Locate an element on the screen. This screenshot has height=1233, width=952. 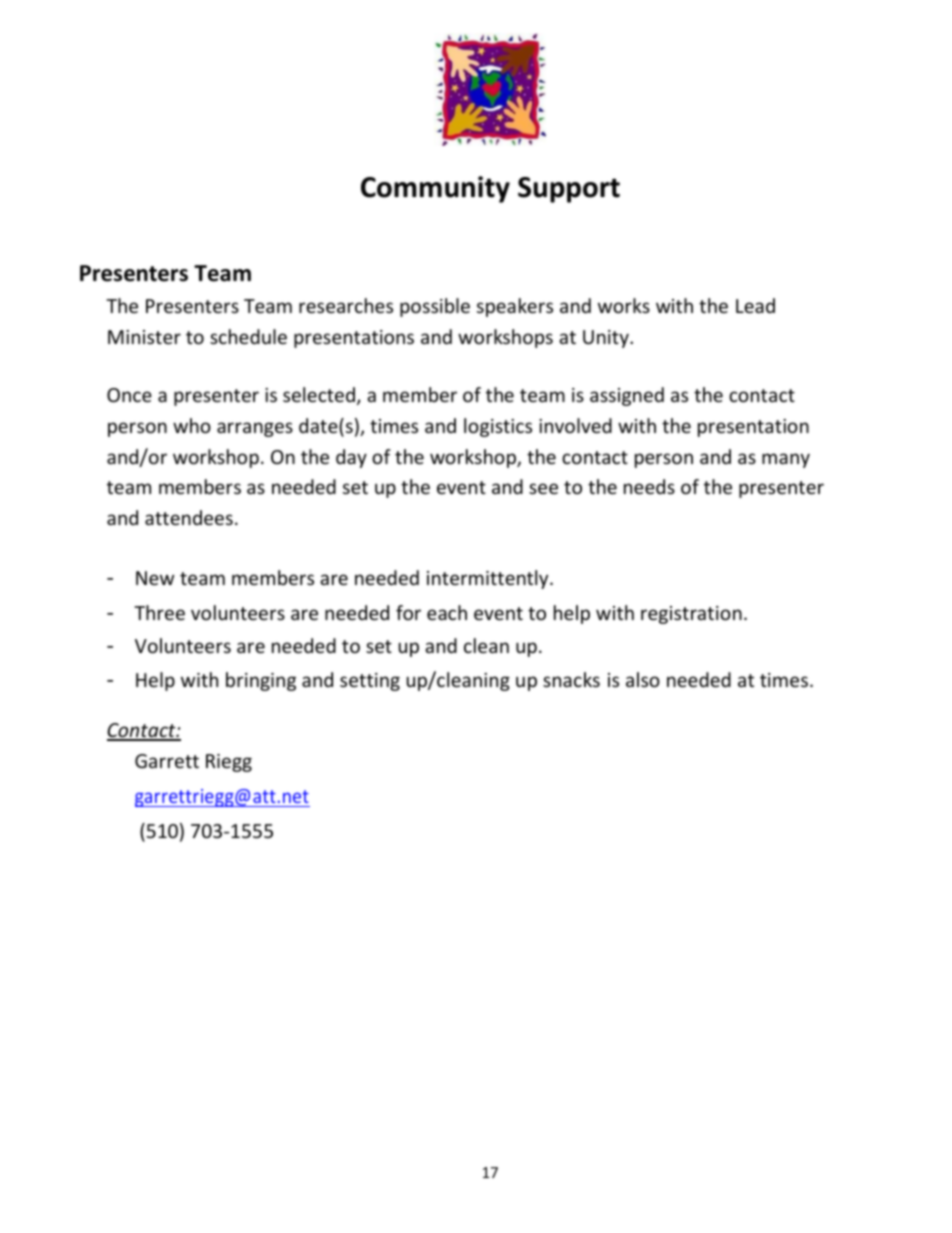
schedule is located at coordinates (248, 336).
